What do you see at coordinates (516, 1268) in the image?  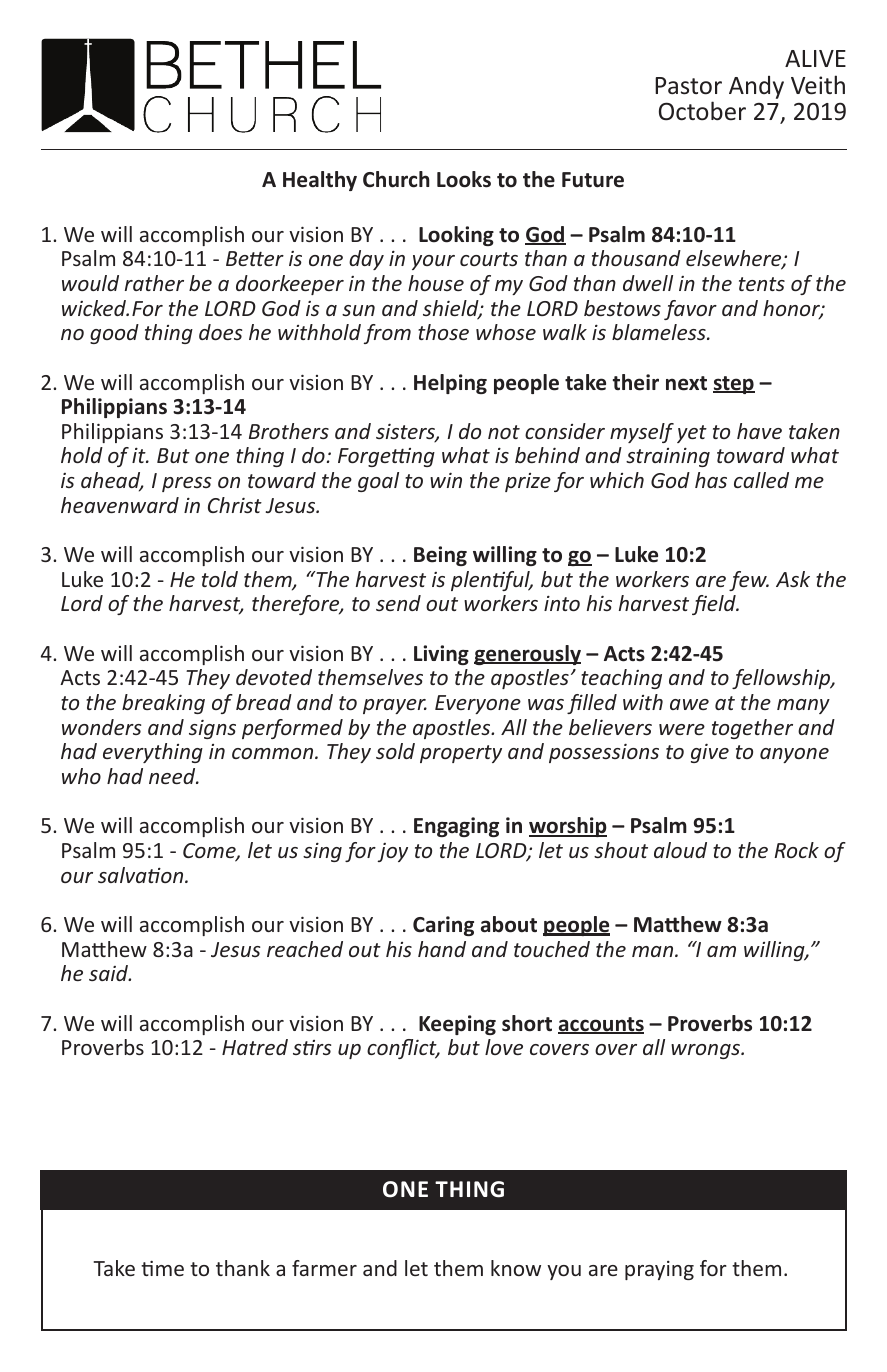 I see `know` at bounding box center [516, 1268].
